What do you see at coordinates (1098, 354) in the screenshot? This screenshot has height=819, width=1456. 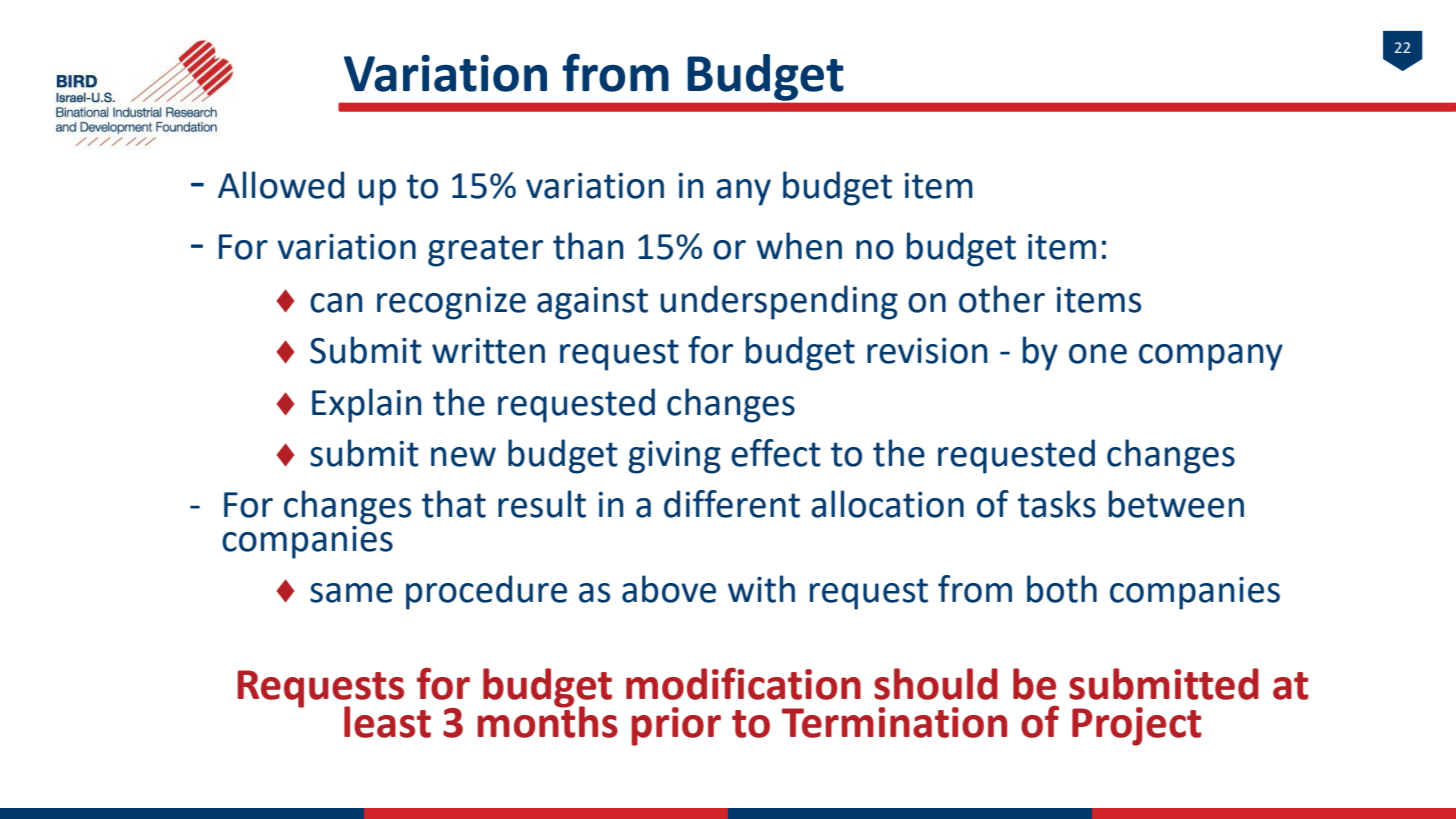 I see `one` at bounding box center [1098, 354].
